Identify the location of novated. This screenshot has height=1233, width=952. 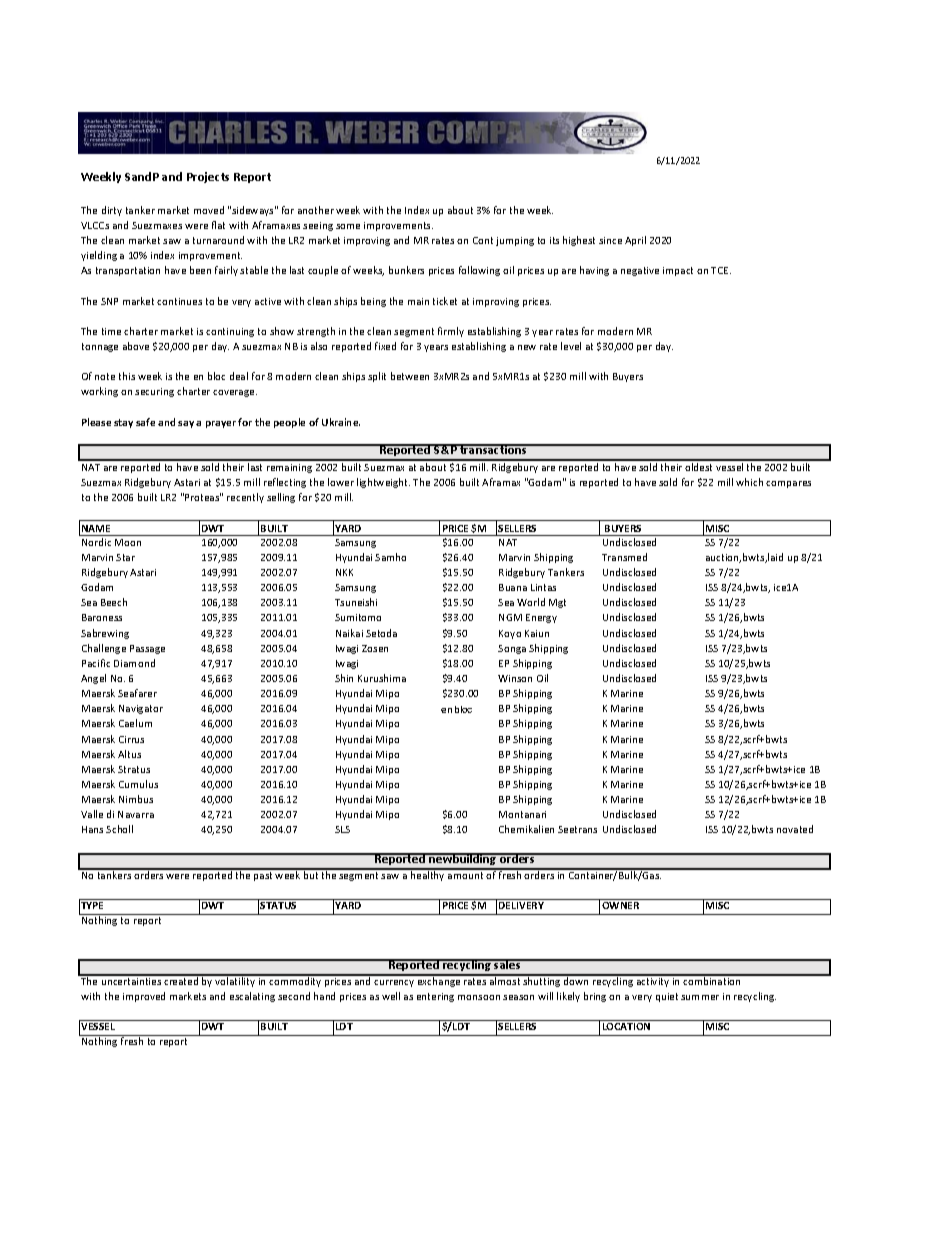
(795, 829).
